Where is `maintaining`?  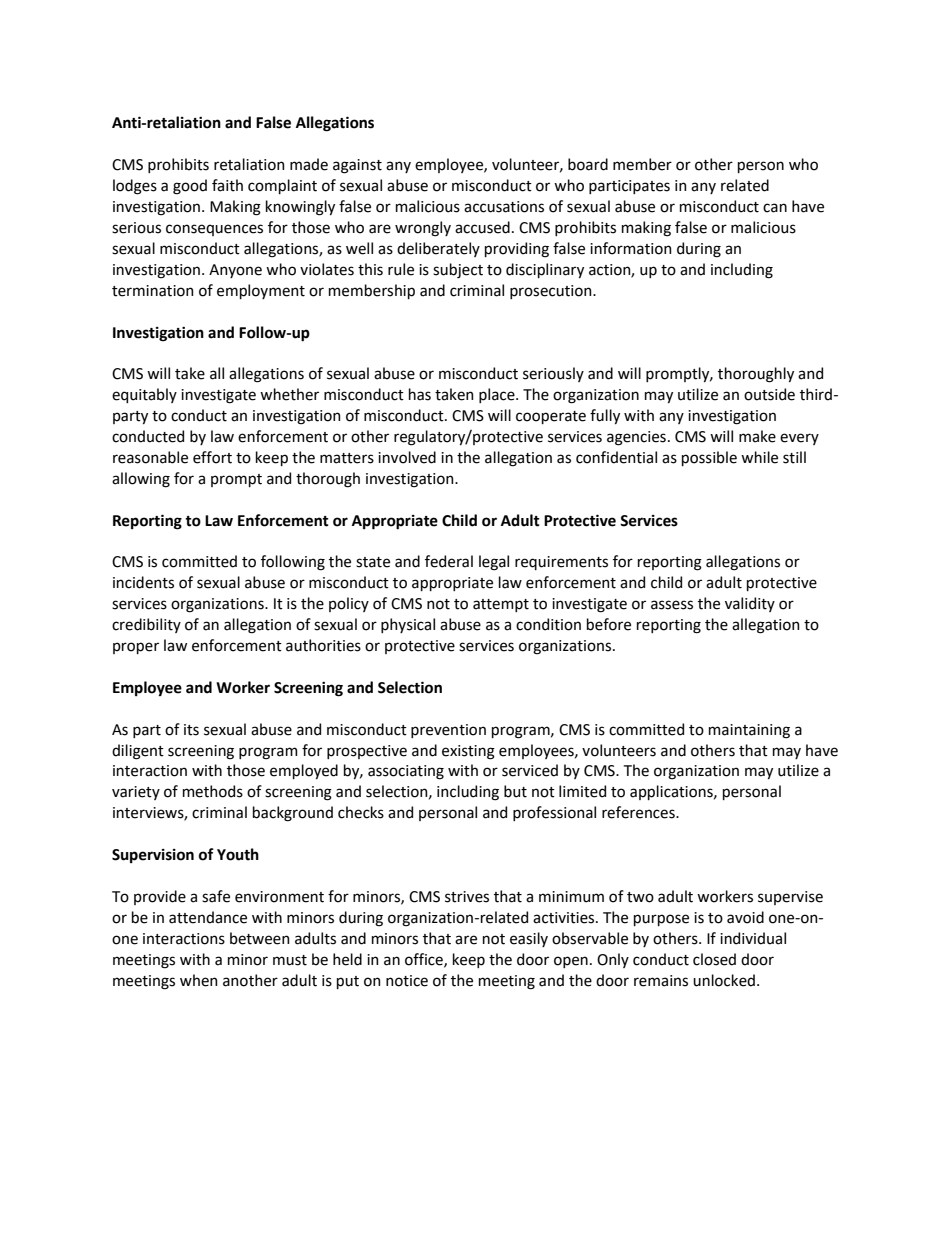
maintaining is located at coordinates (749, 731).
